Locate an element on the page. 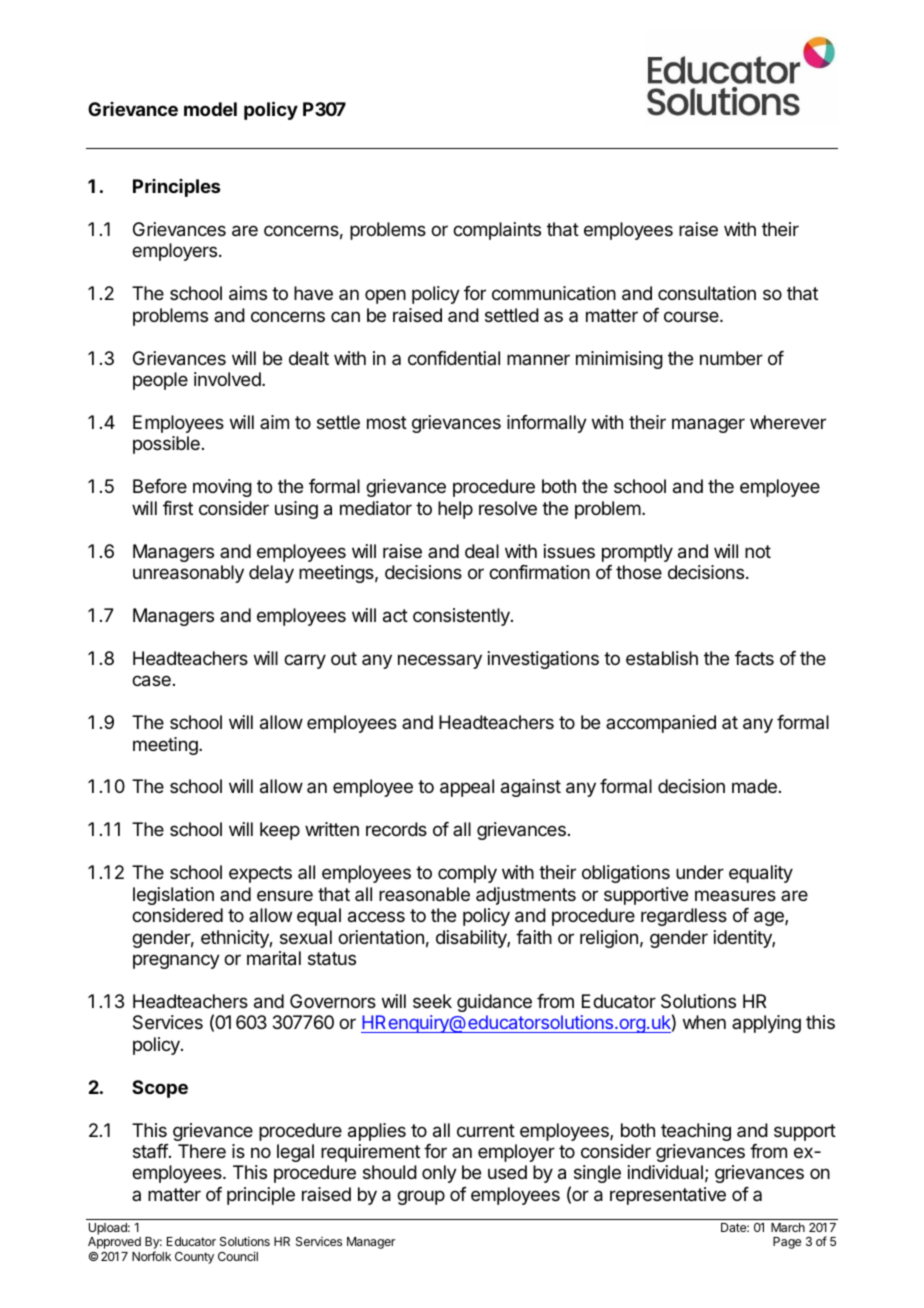 The width and height of the page is (924, 1308). legislation is located at coordinates (173, 896).
